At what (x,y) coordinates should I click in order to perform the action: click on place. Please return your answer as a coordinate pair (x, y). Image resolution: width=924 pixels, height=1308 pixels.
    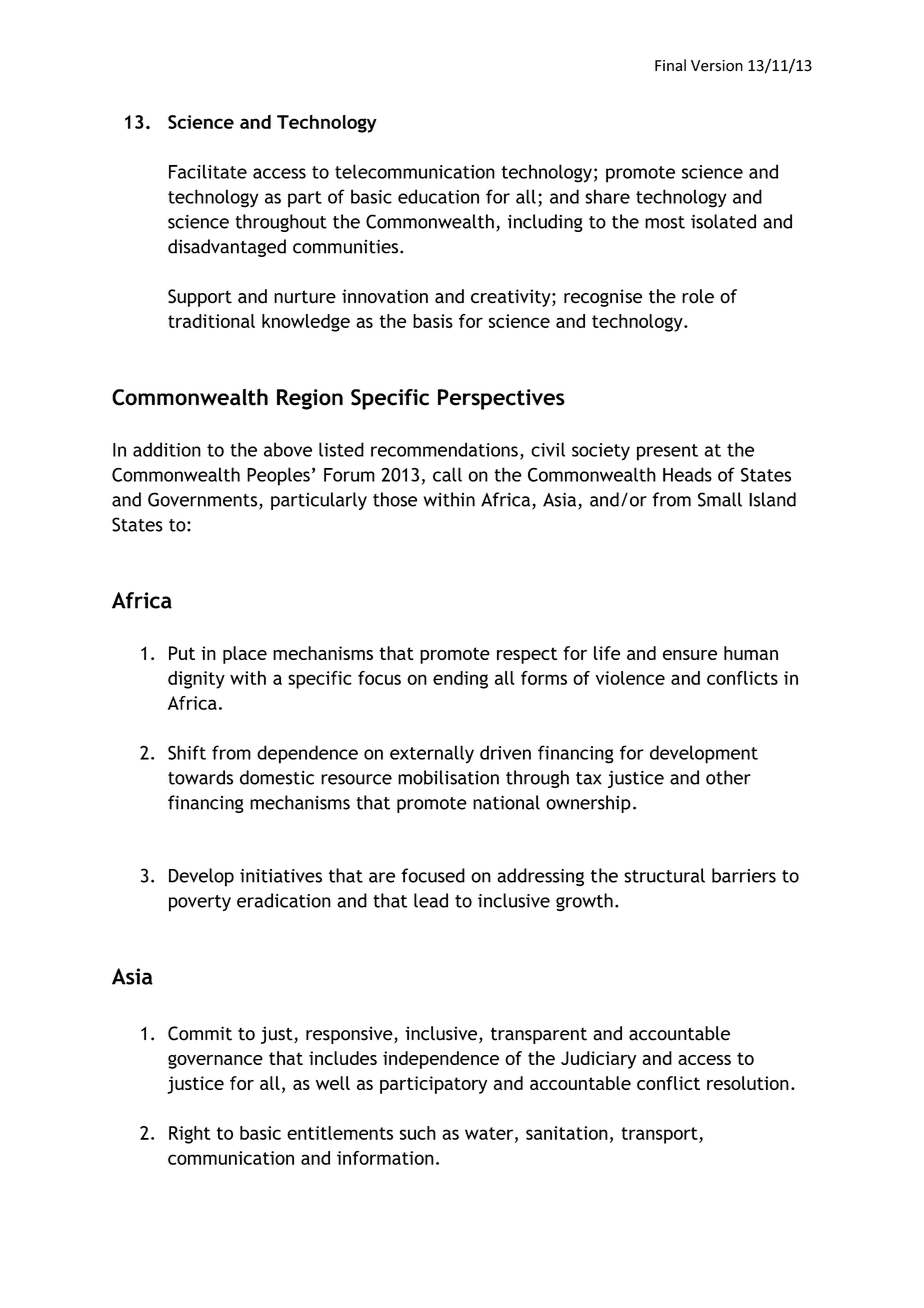
    Looking at the image, I should click on (245, 655).
